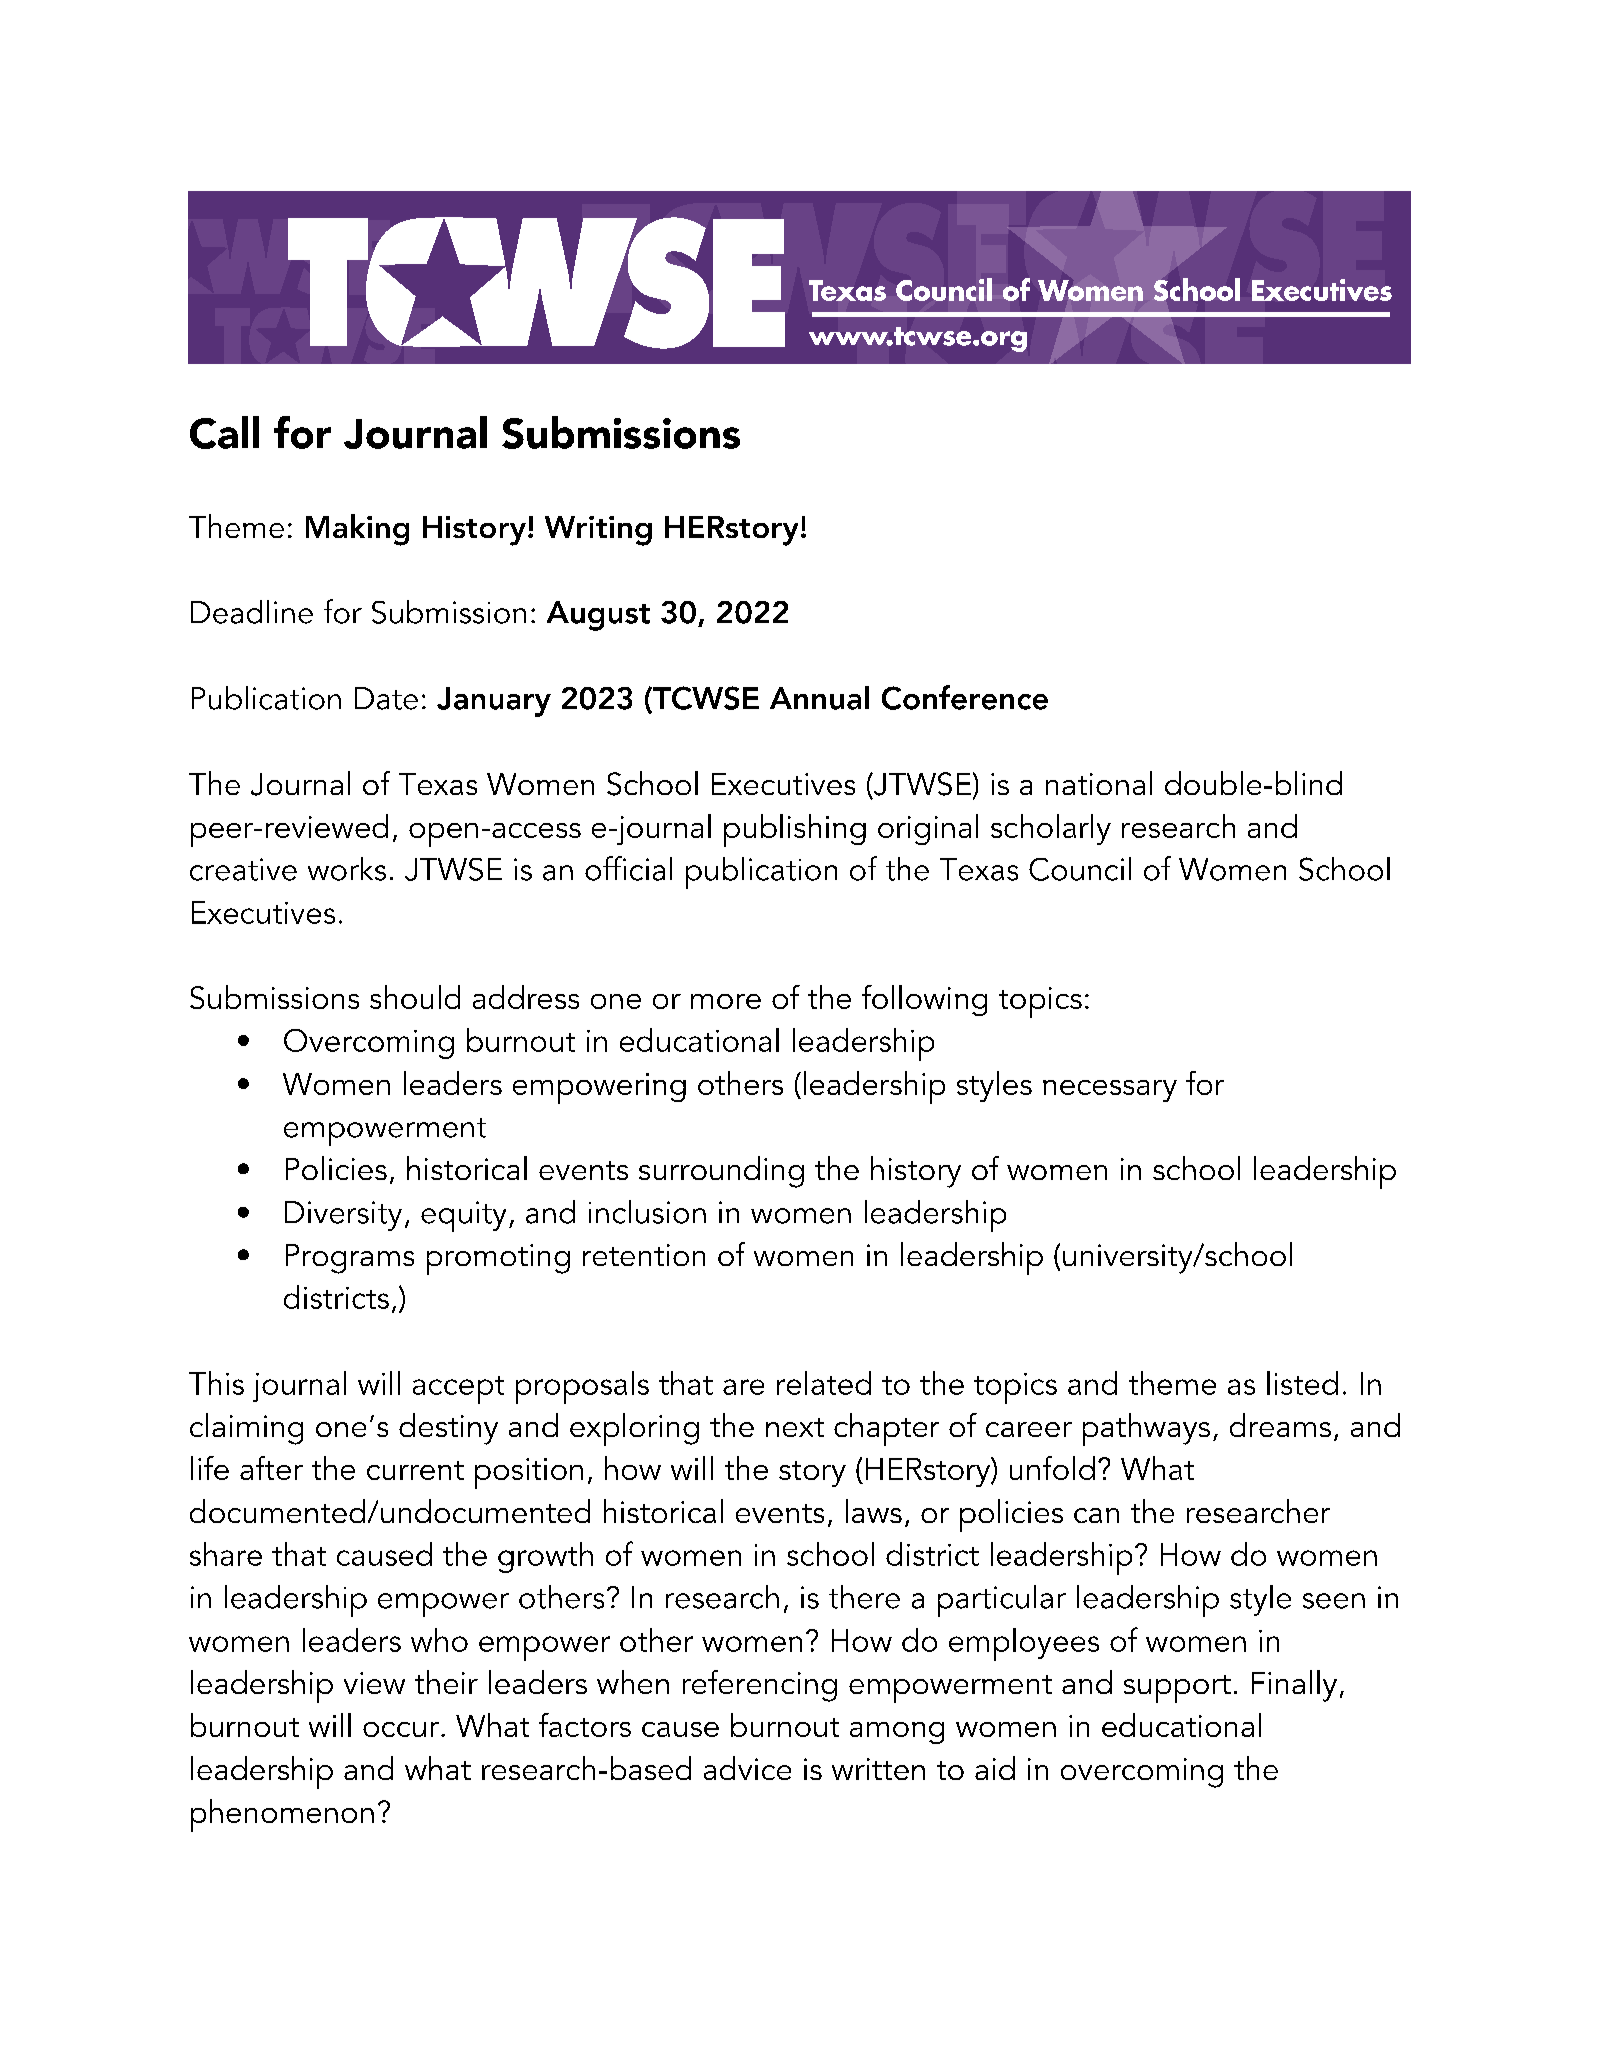  I want to click on occur, so click(401, 1729).
